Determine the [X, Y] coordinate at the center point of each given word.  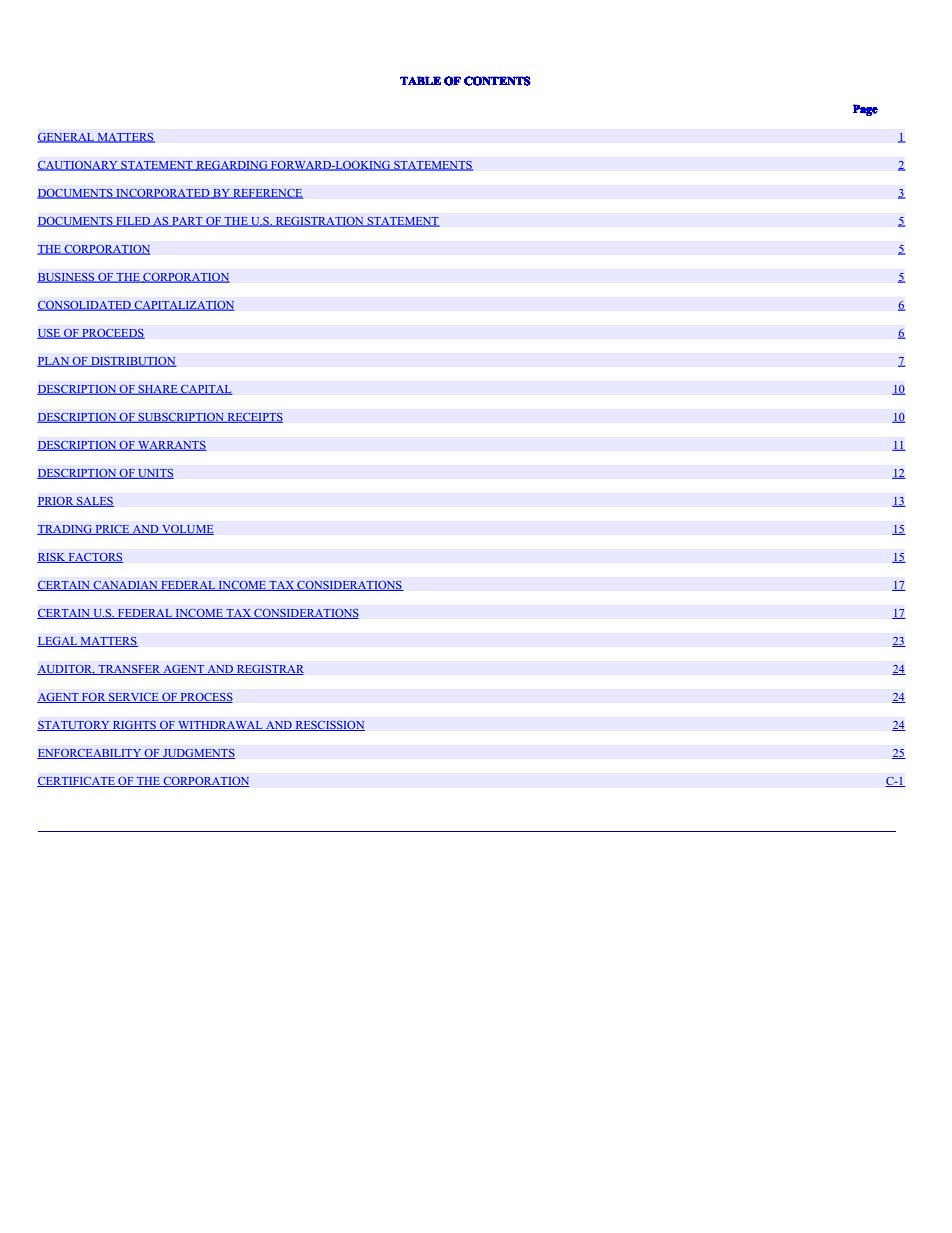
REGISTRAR [269, 669]
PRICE [112, 529]
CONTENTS [497, 81]
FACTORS [95, 557]
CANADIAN [125, 586]
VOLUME [187, 530]
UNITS [155, 474]
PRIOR [56, 501]
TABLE [420, 80]
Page [865, 110]
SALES [94, 501]
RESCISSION [329, 725]
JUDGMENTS [198, 753]
